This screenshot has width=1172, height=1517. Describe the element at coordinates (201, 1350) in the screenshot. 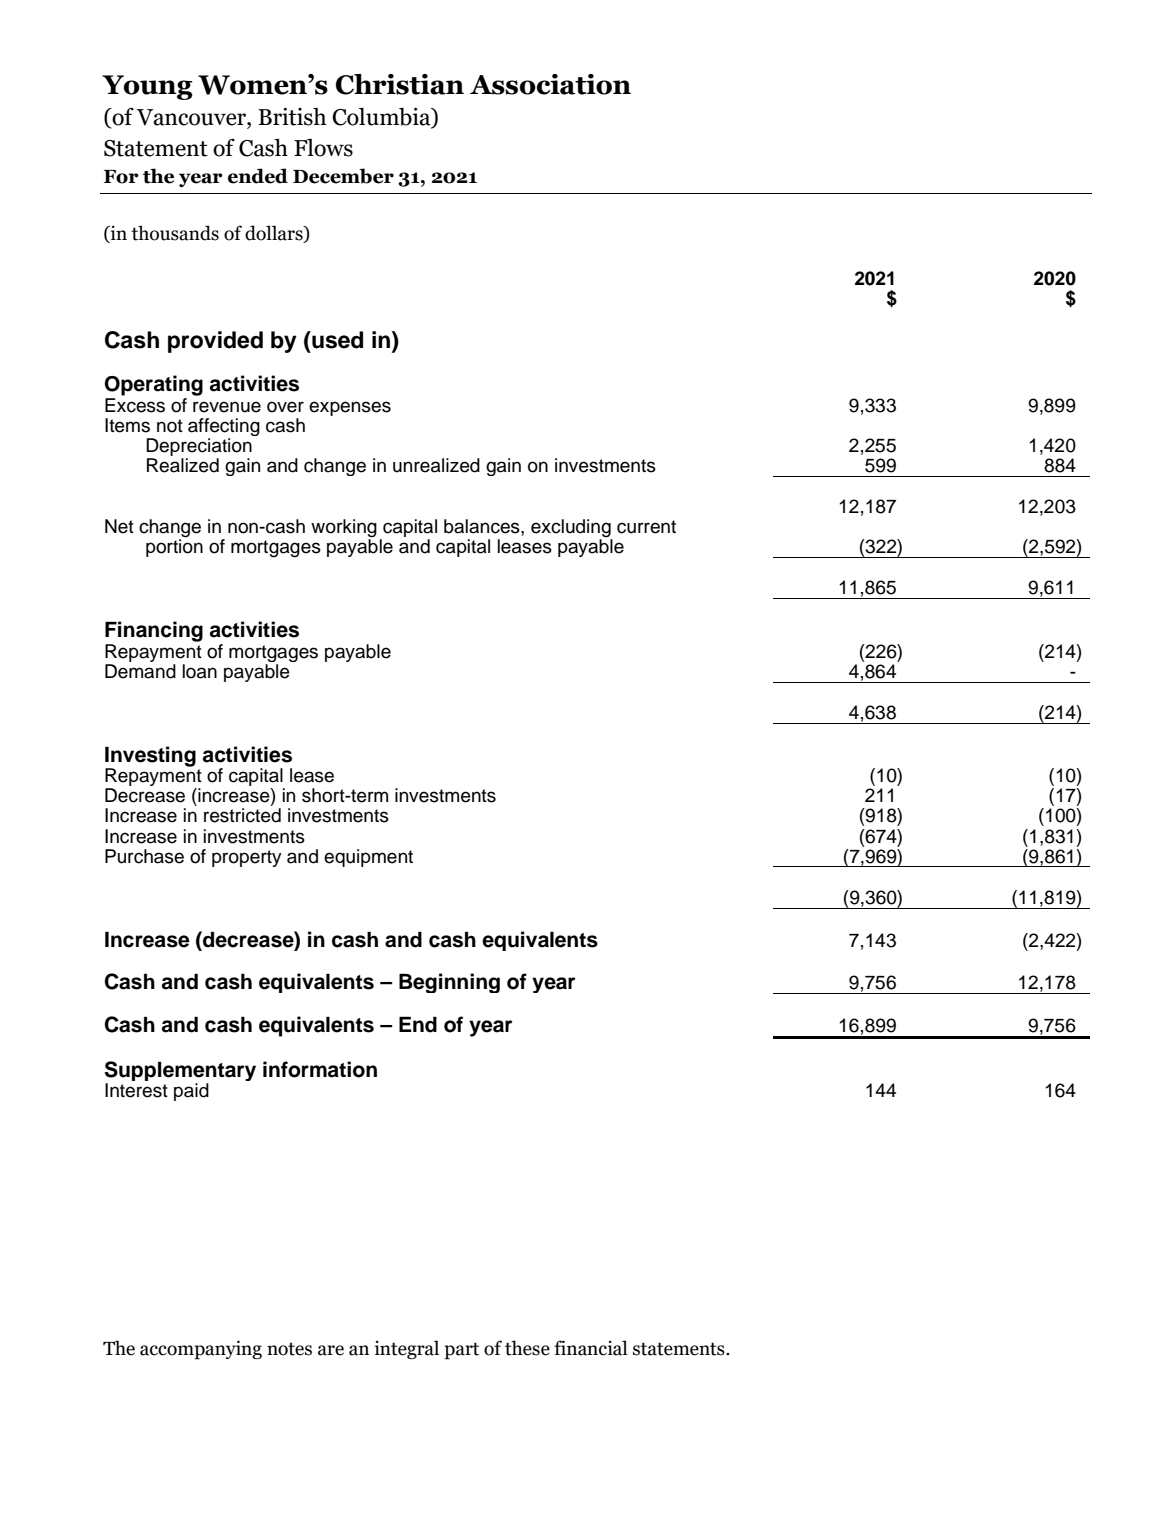

I see `accompanying` at that location.
